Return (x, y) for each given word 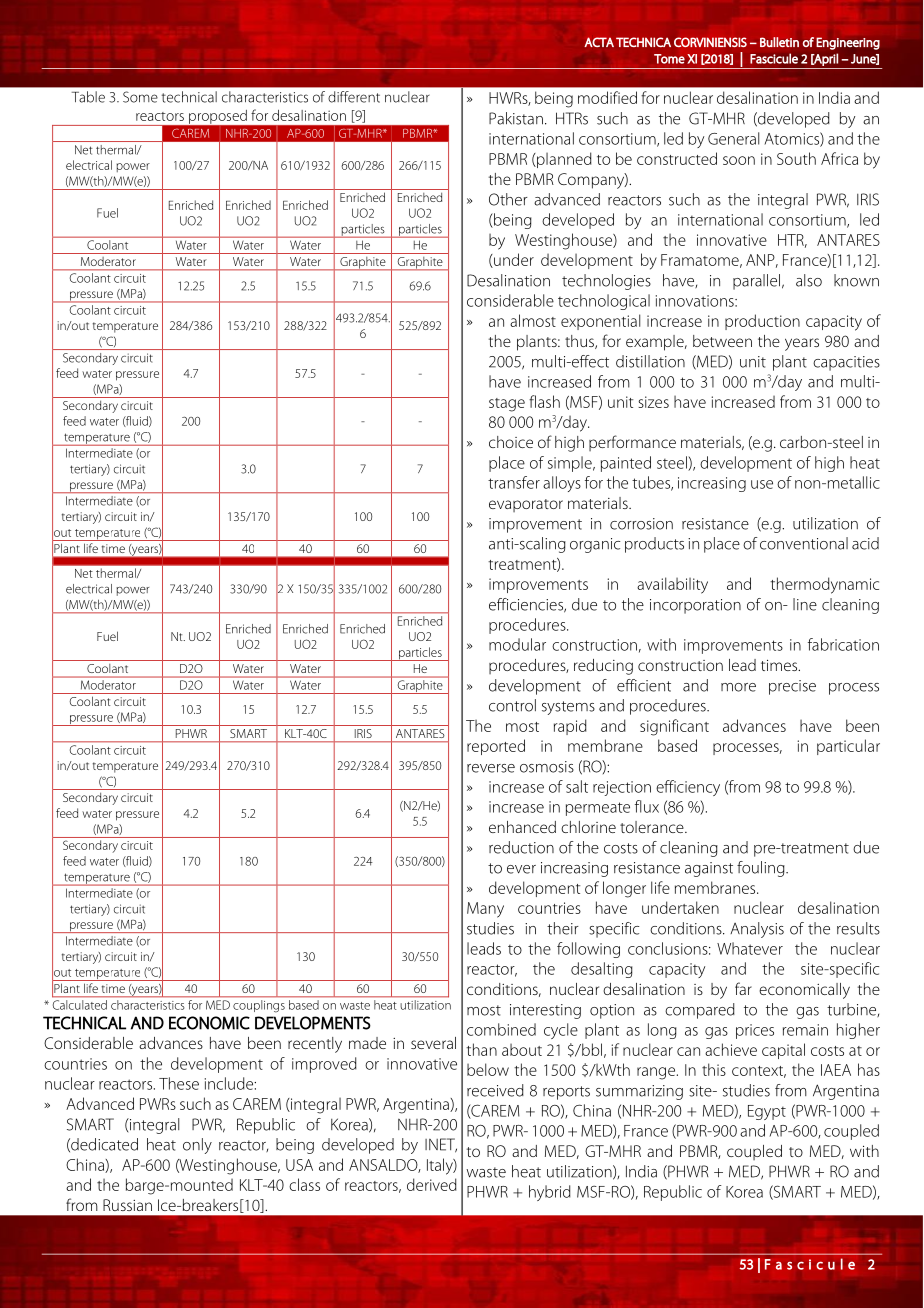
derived (432, 1184)
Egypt (767, 1112)
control (512, 705)
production (762, 322)
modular (517, 644)
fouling (762, 869)
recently (315, 1045)
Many (485, 910)
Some (140, 97)
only (197, 1146)
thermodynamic (824, 585)
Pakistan (516, 118)
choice (511, 442)
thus (580, 342)
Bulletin (779, 42)
